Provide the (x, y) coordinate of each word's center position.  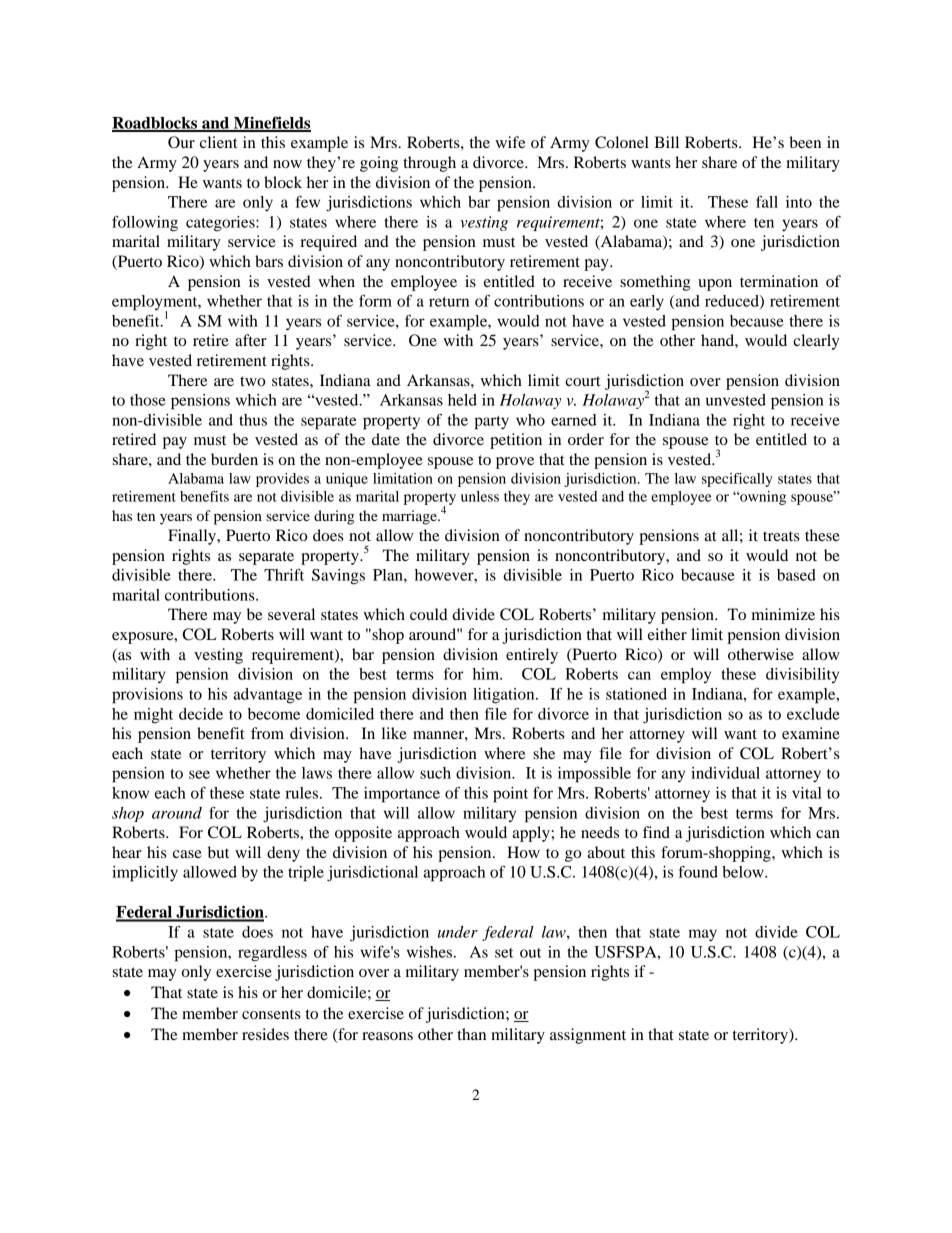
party (491, 423)
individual (725, 773)
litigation (505, 696)
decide (201, 714)
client (218, 142)
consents (271, 1014)
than (471, 1034)
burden (234, 459)
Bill (666, 142)
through (429, 164)
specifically (737, 480)
